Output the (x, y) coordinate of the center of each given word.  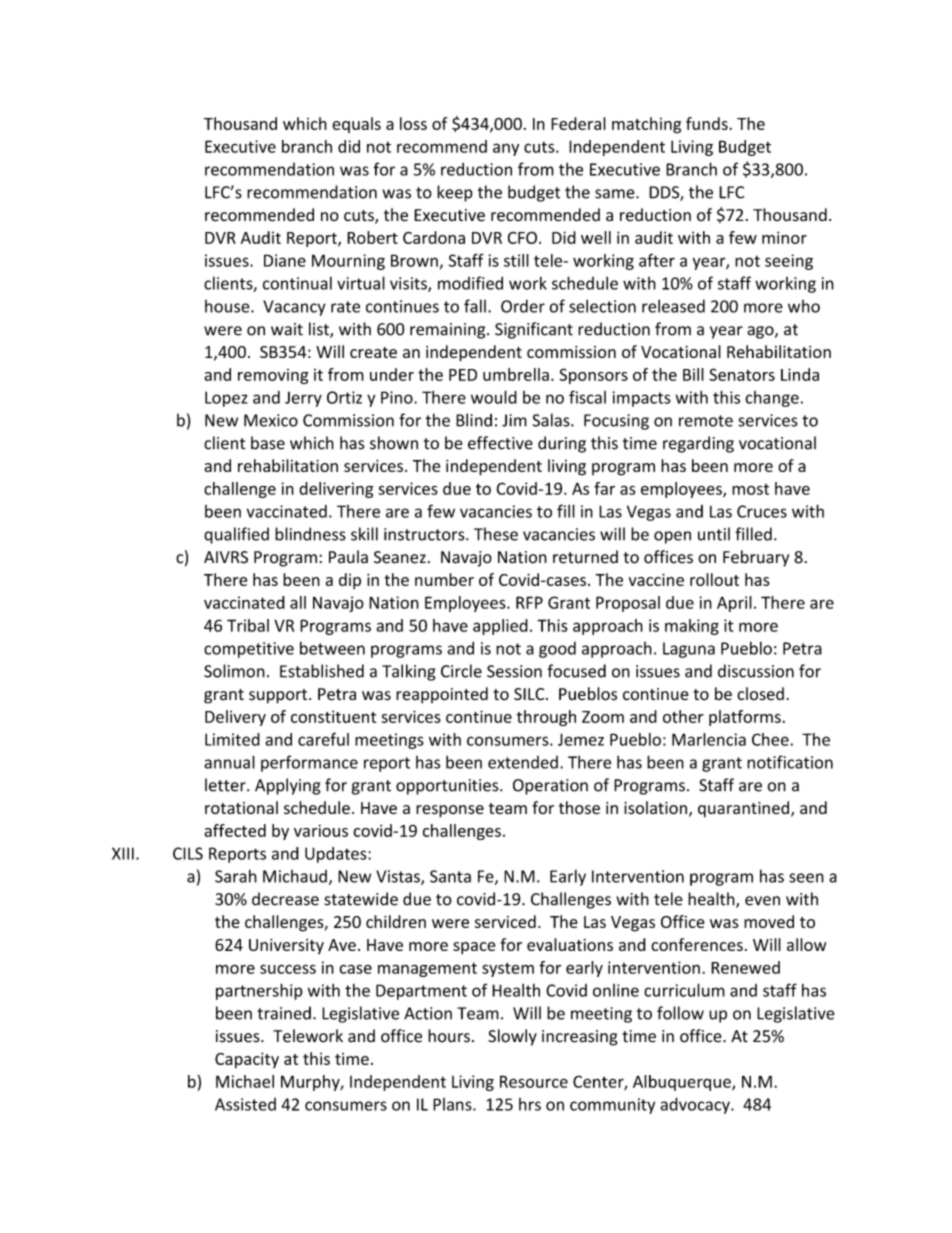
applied (500, 627)
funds (707, 123)
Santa (450, 876)
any (506, 149)
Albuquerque (683, 1083)
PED (463, 375)
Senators (742, 374)
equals (356, 125)
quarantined (745, 809)
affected (235, 830)
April (734, 604)
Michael (245, 1081)
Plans (453, 1104)
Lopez (226, 399)
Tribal (248, 625)
